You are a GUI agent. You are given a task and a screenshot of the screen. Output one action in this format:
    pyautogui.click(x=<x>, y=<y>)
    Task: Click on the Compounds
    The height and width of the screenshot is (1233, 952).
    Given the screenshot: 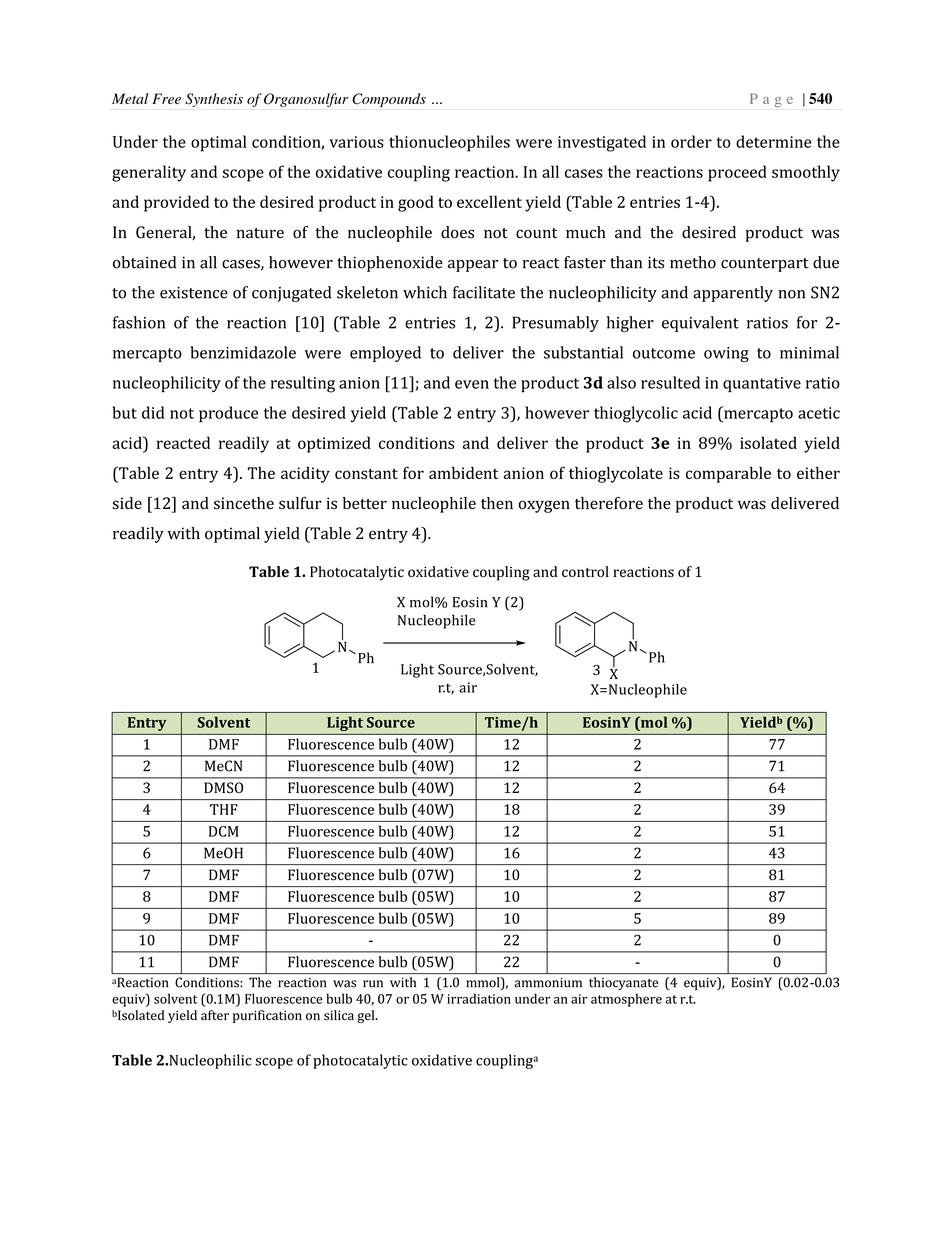 What is the action you would take?
    pyautogui.click(x=389, y=100)
